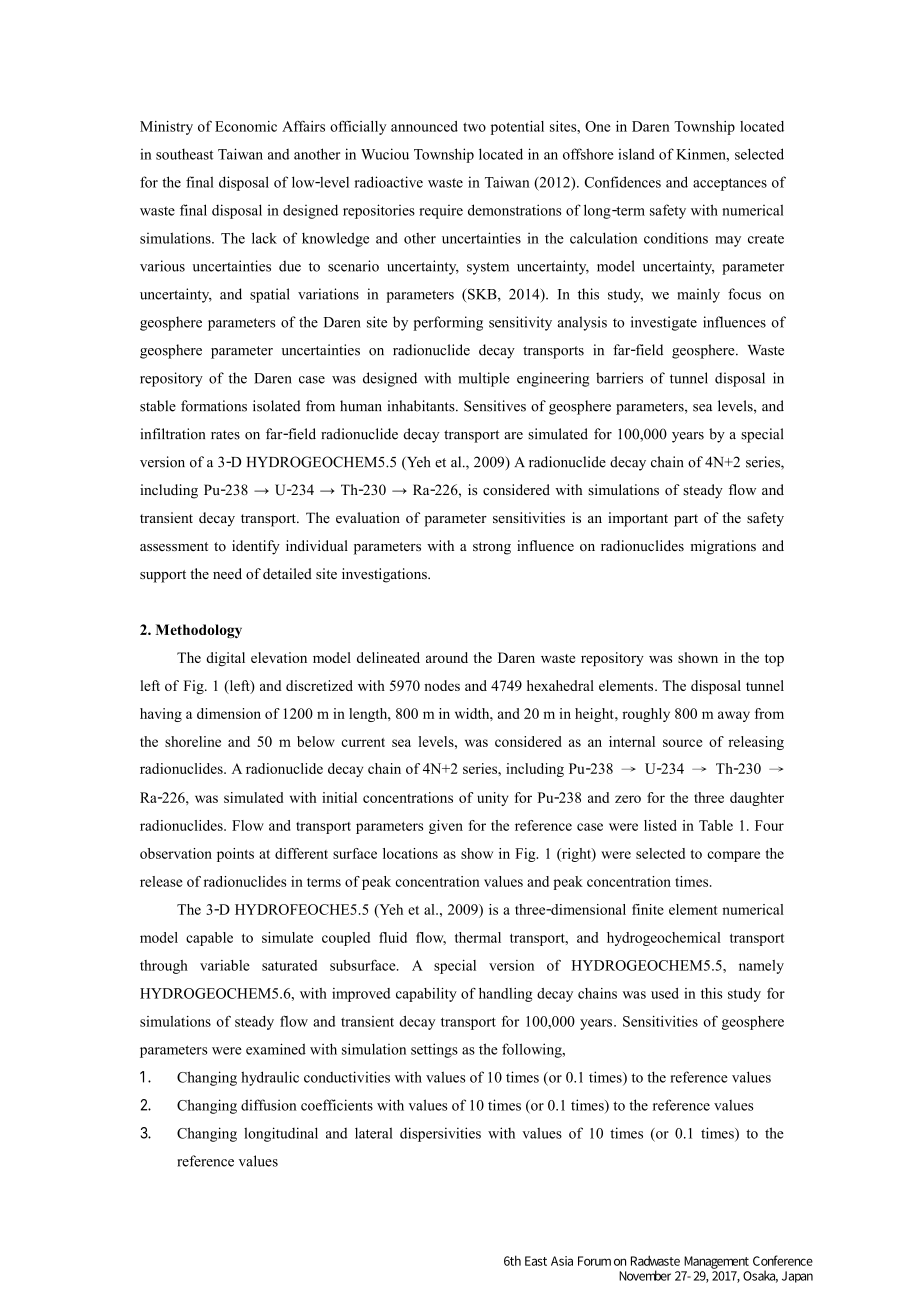 Image resolution: width=924 pixels, height=1308 pixels. I want to click on thermal, so click(478, 937).
